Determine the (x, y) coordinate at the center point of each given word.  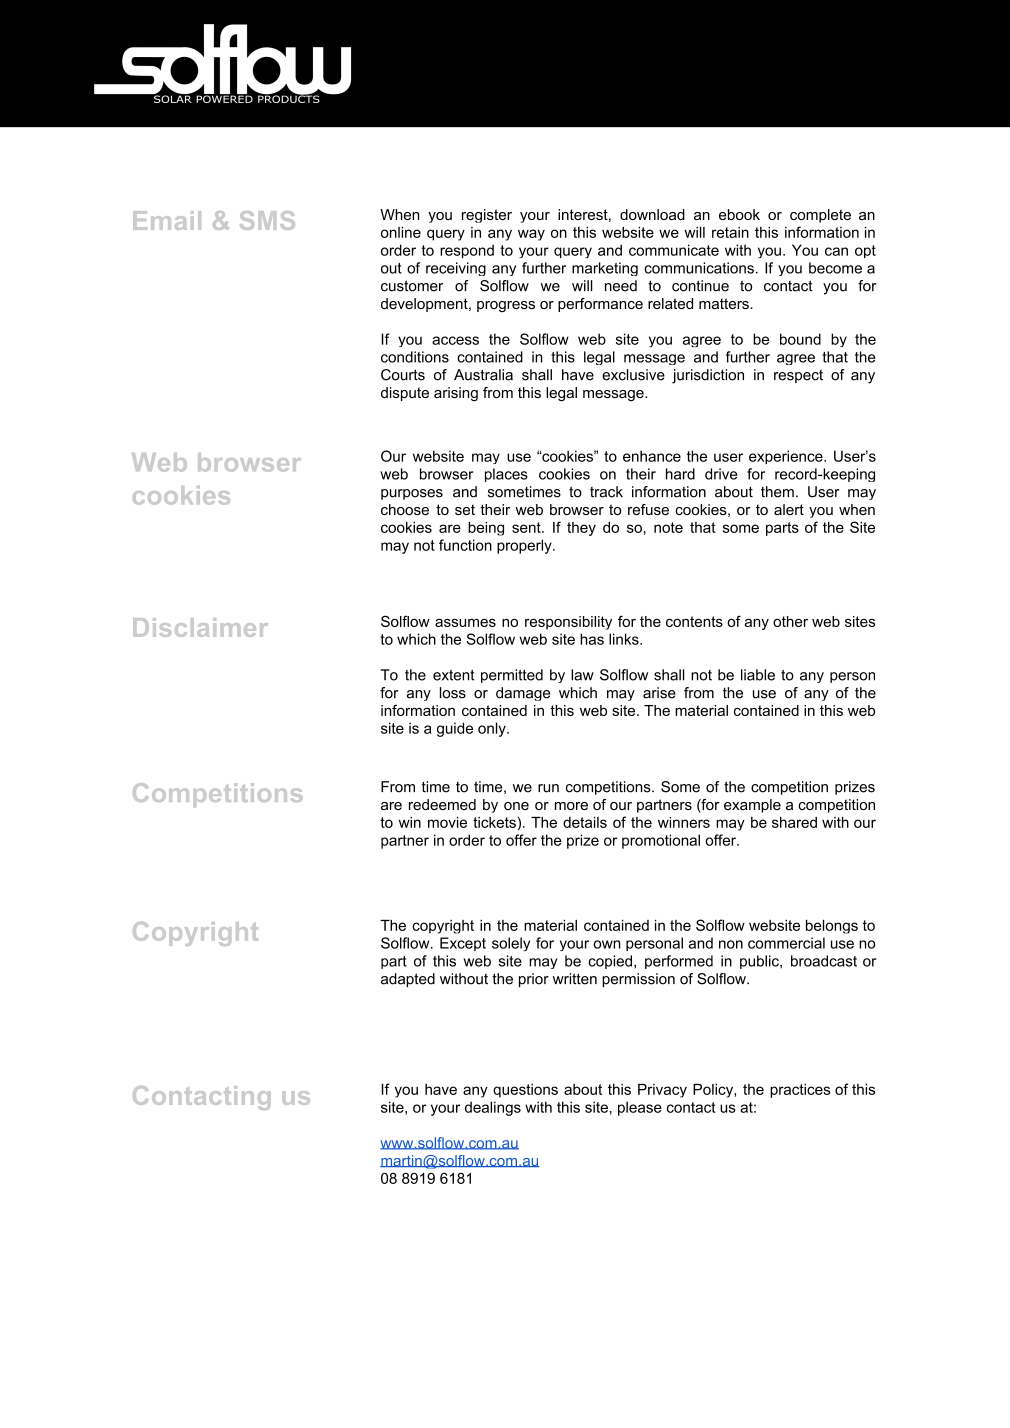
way (531, 235)
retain (730, 232)
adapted (408, 980)
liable (758, 675)
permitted (512, 676)
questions (525, 1091)
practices (800, 1091)
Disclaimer (200, 627)
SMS (267, 220)
